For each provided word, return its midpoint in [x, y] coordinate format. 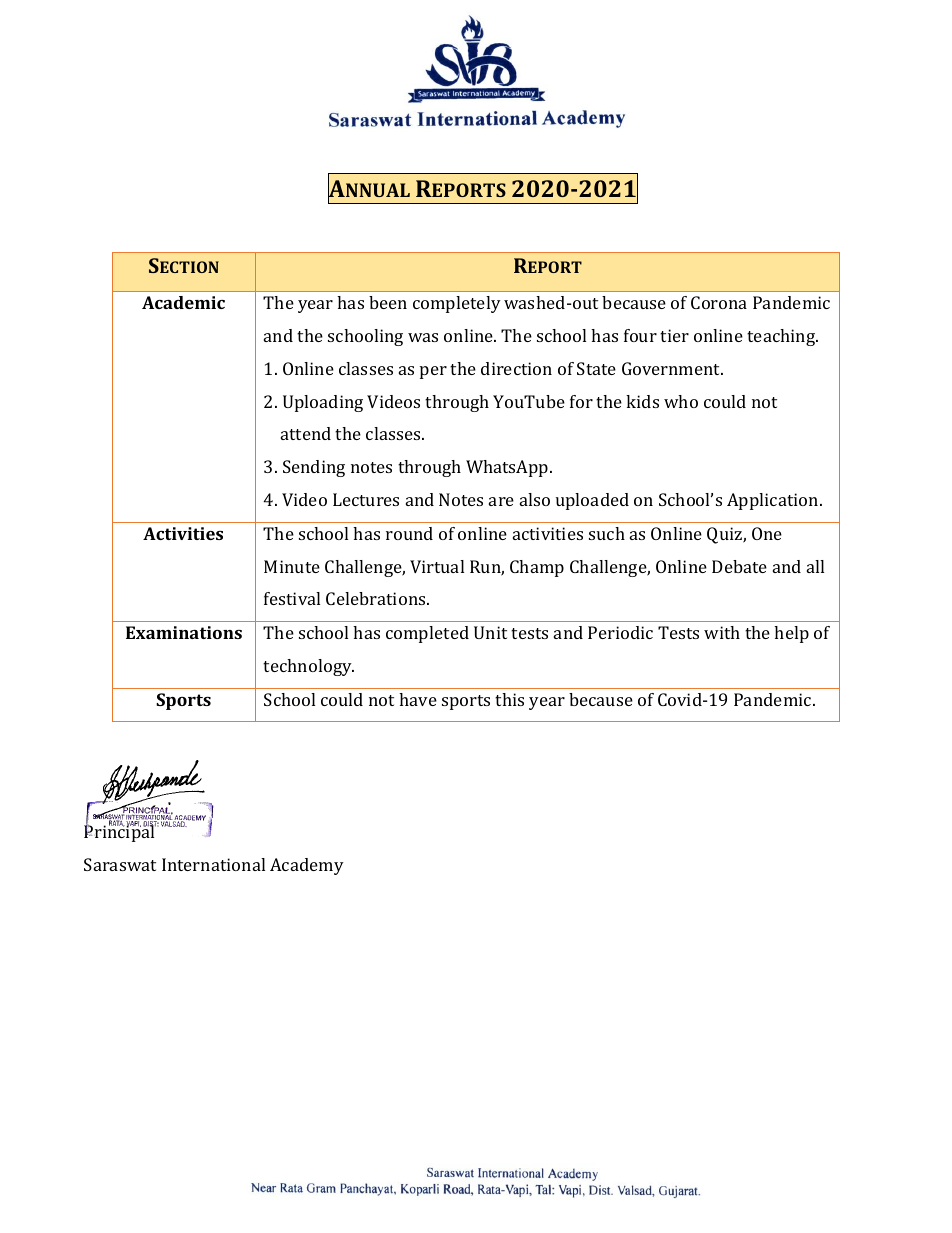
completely [457, 304]
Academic [183, 302]
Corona [719, 302]
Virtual [437, 566]
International [213, 864]
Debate [739, 566]
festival [292, 598]
